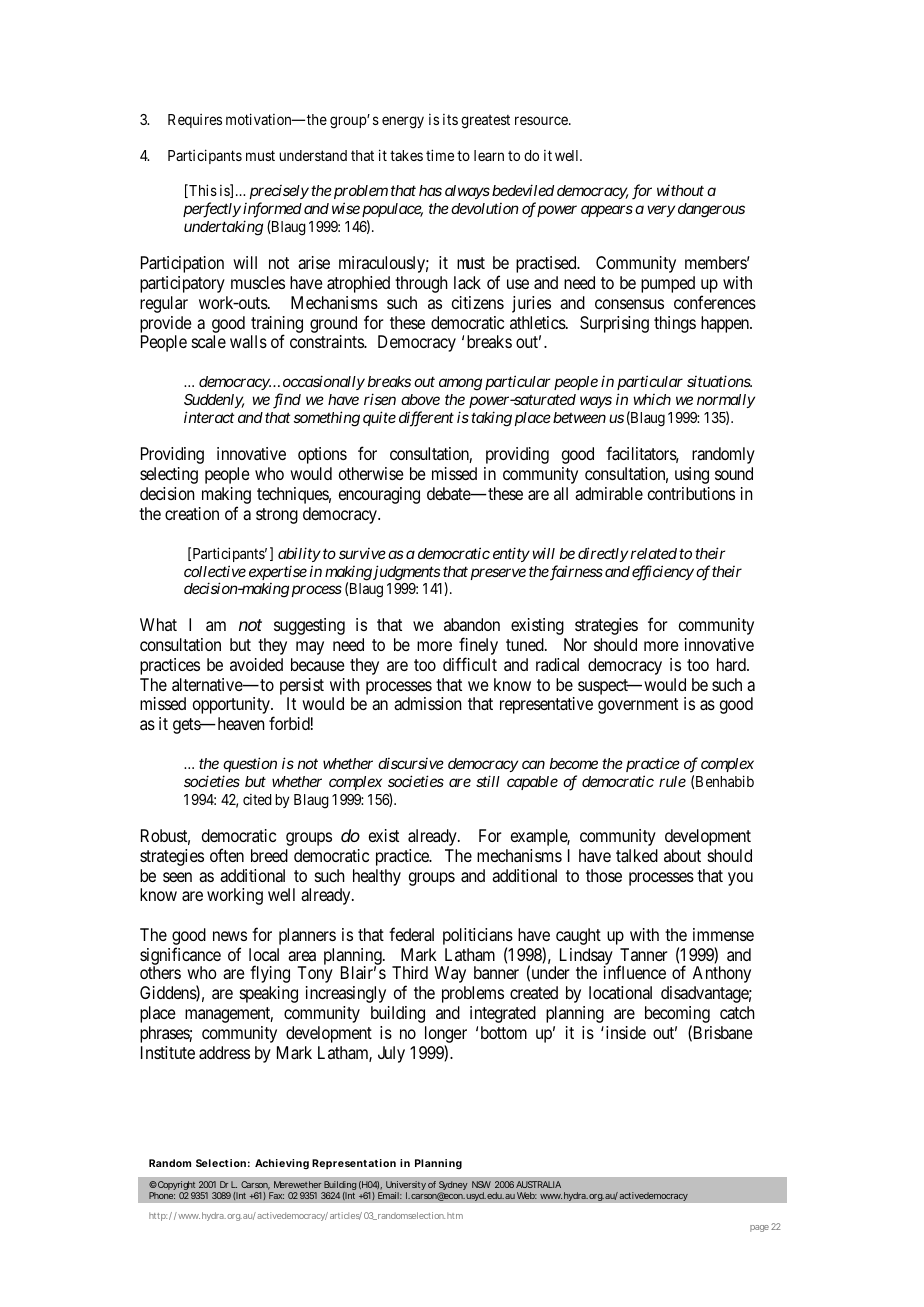 The image size is (924, 1307). Describe the element at coordinates (733, 664) in the screenshot. I see `hard` at that location.
